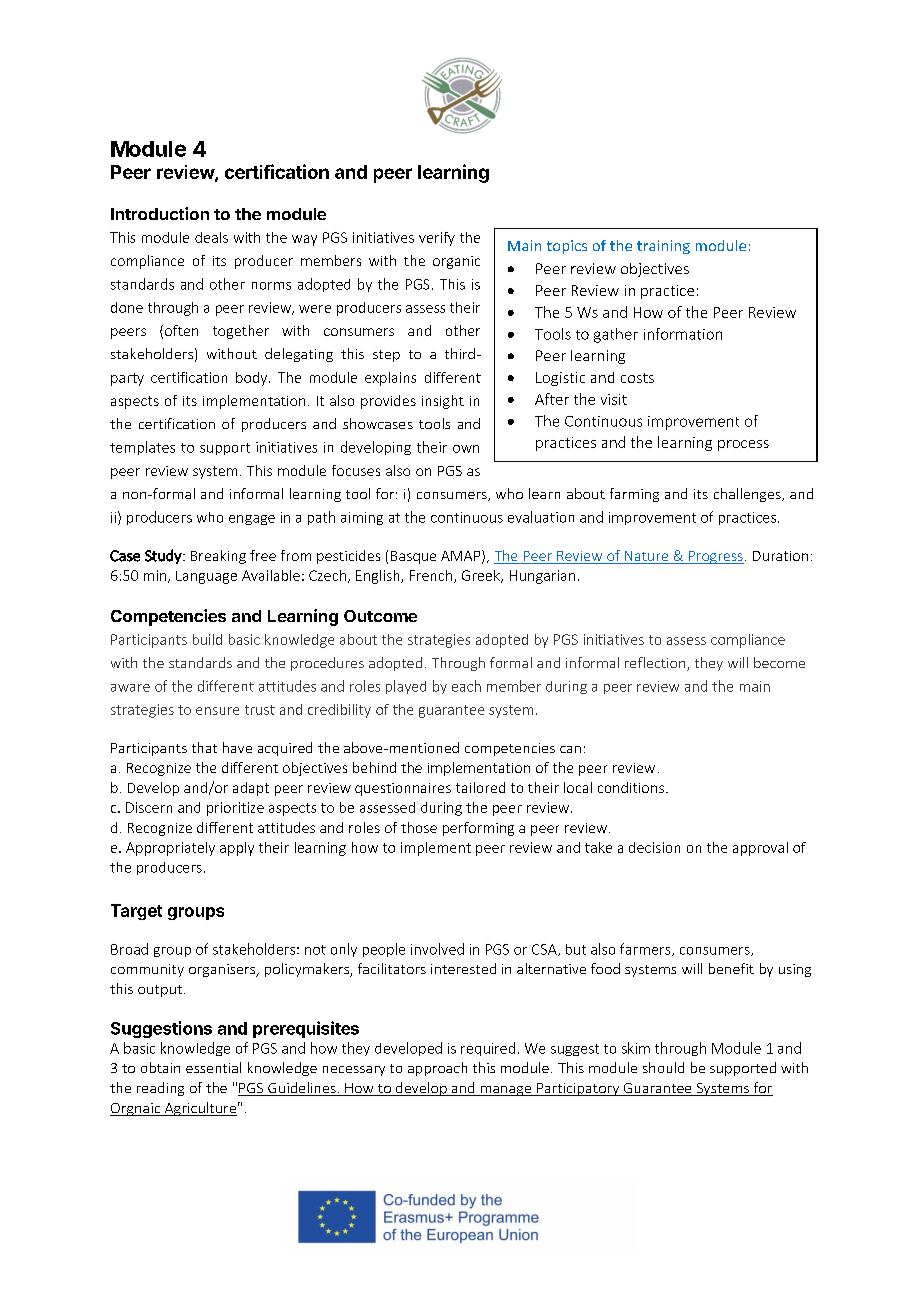  Describe the element at coordinates (237, 849) in the screenshot. I see `apply` at that location.
